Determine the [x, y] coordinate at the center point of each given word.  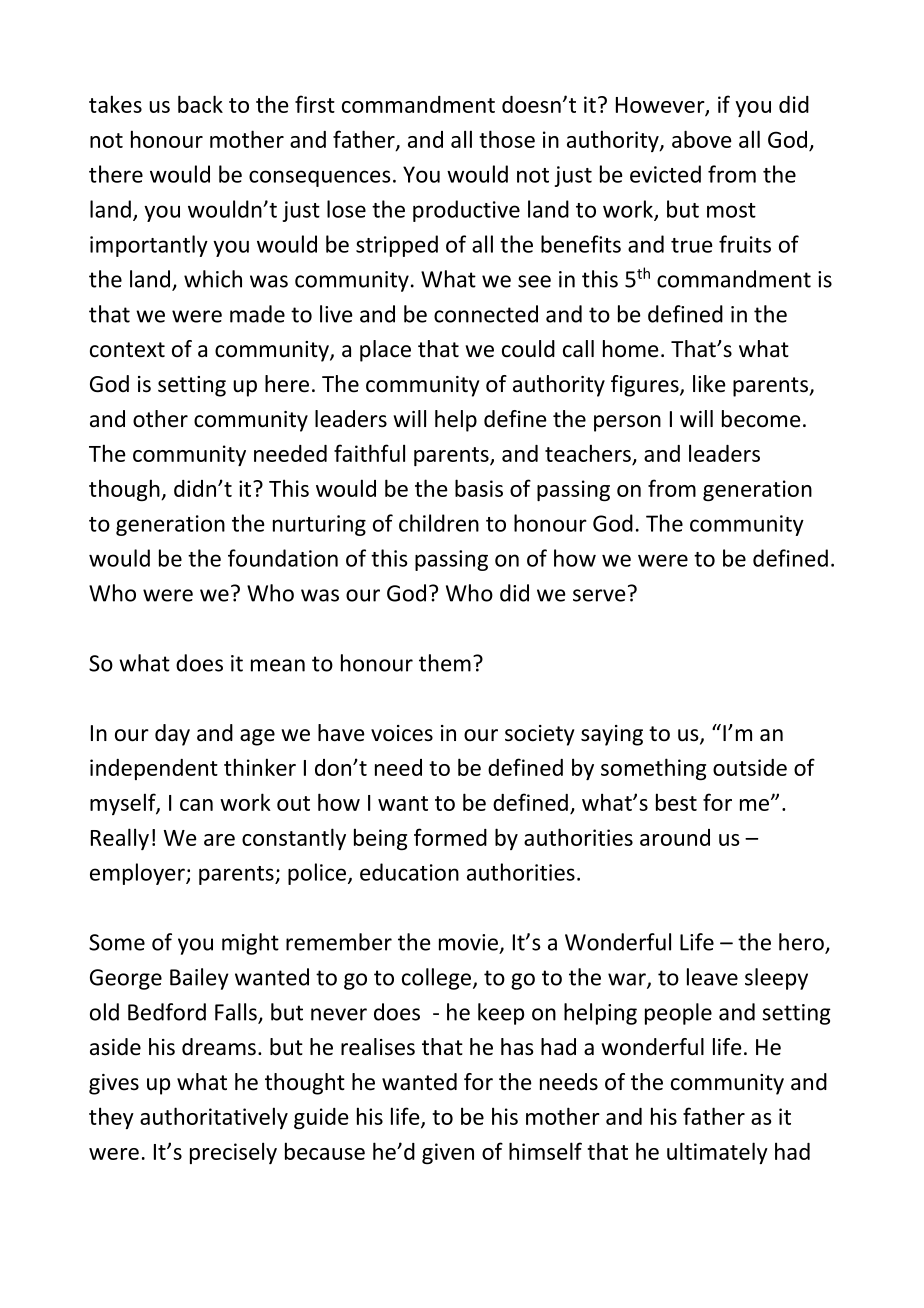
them [445, 663]
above [702, 139]
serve [599, 595]
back [200, 104]
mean [278, 665]
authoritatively [214, 1118]
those [507, 139]
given [448, 1153]
